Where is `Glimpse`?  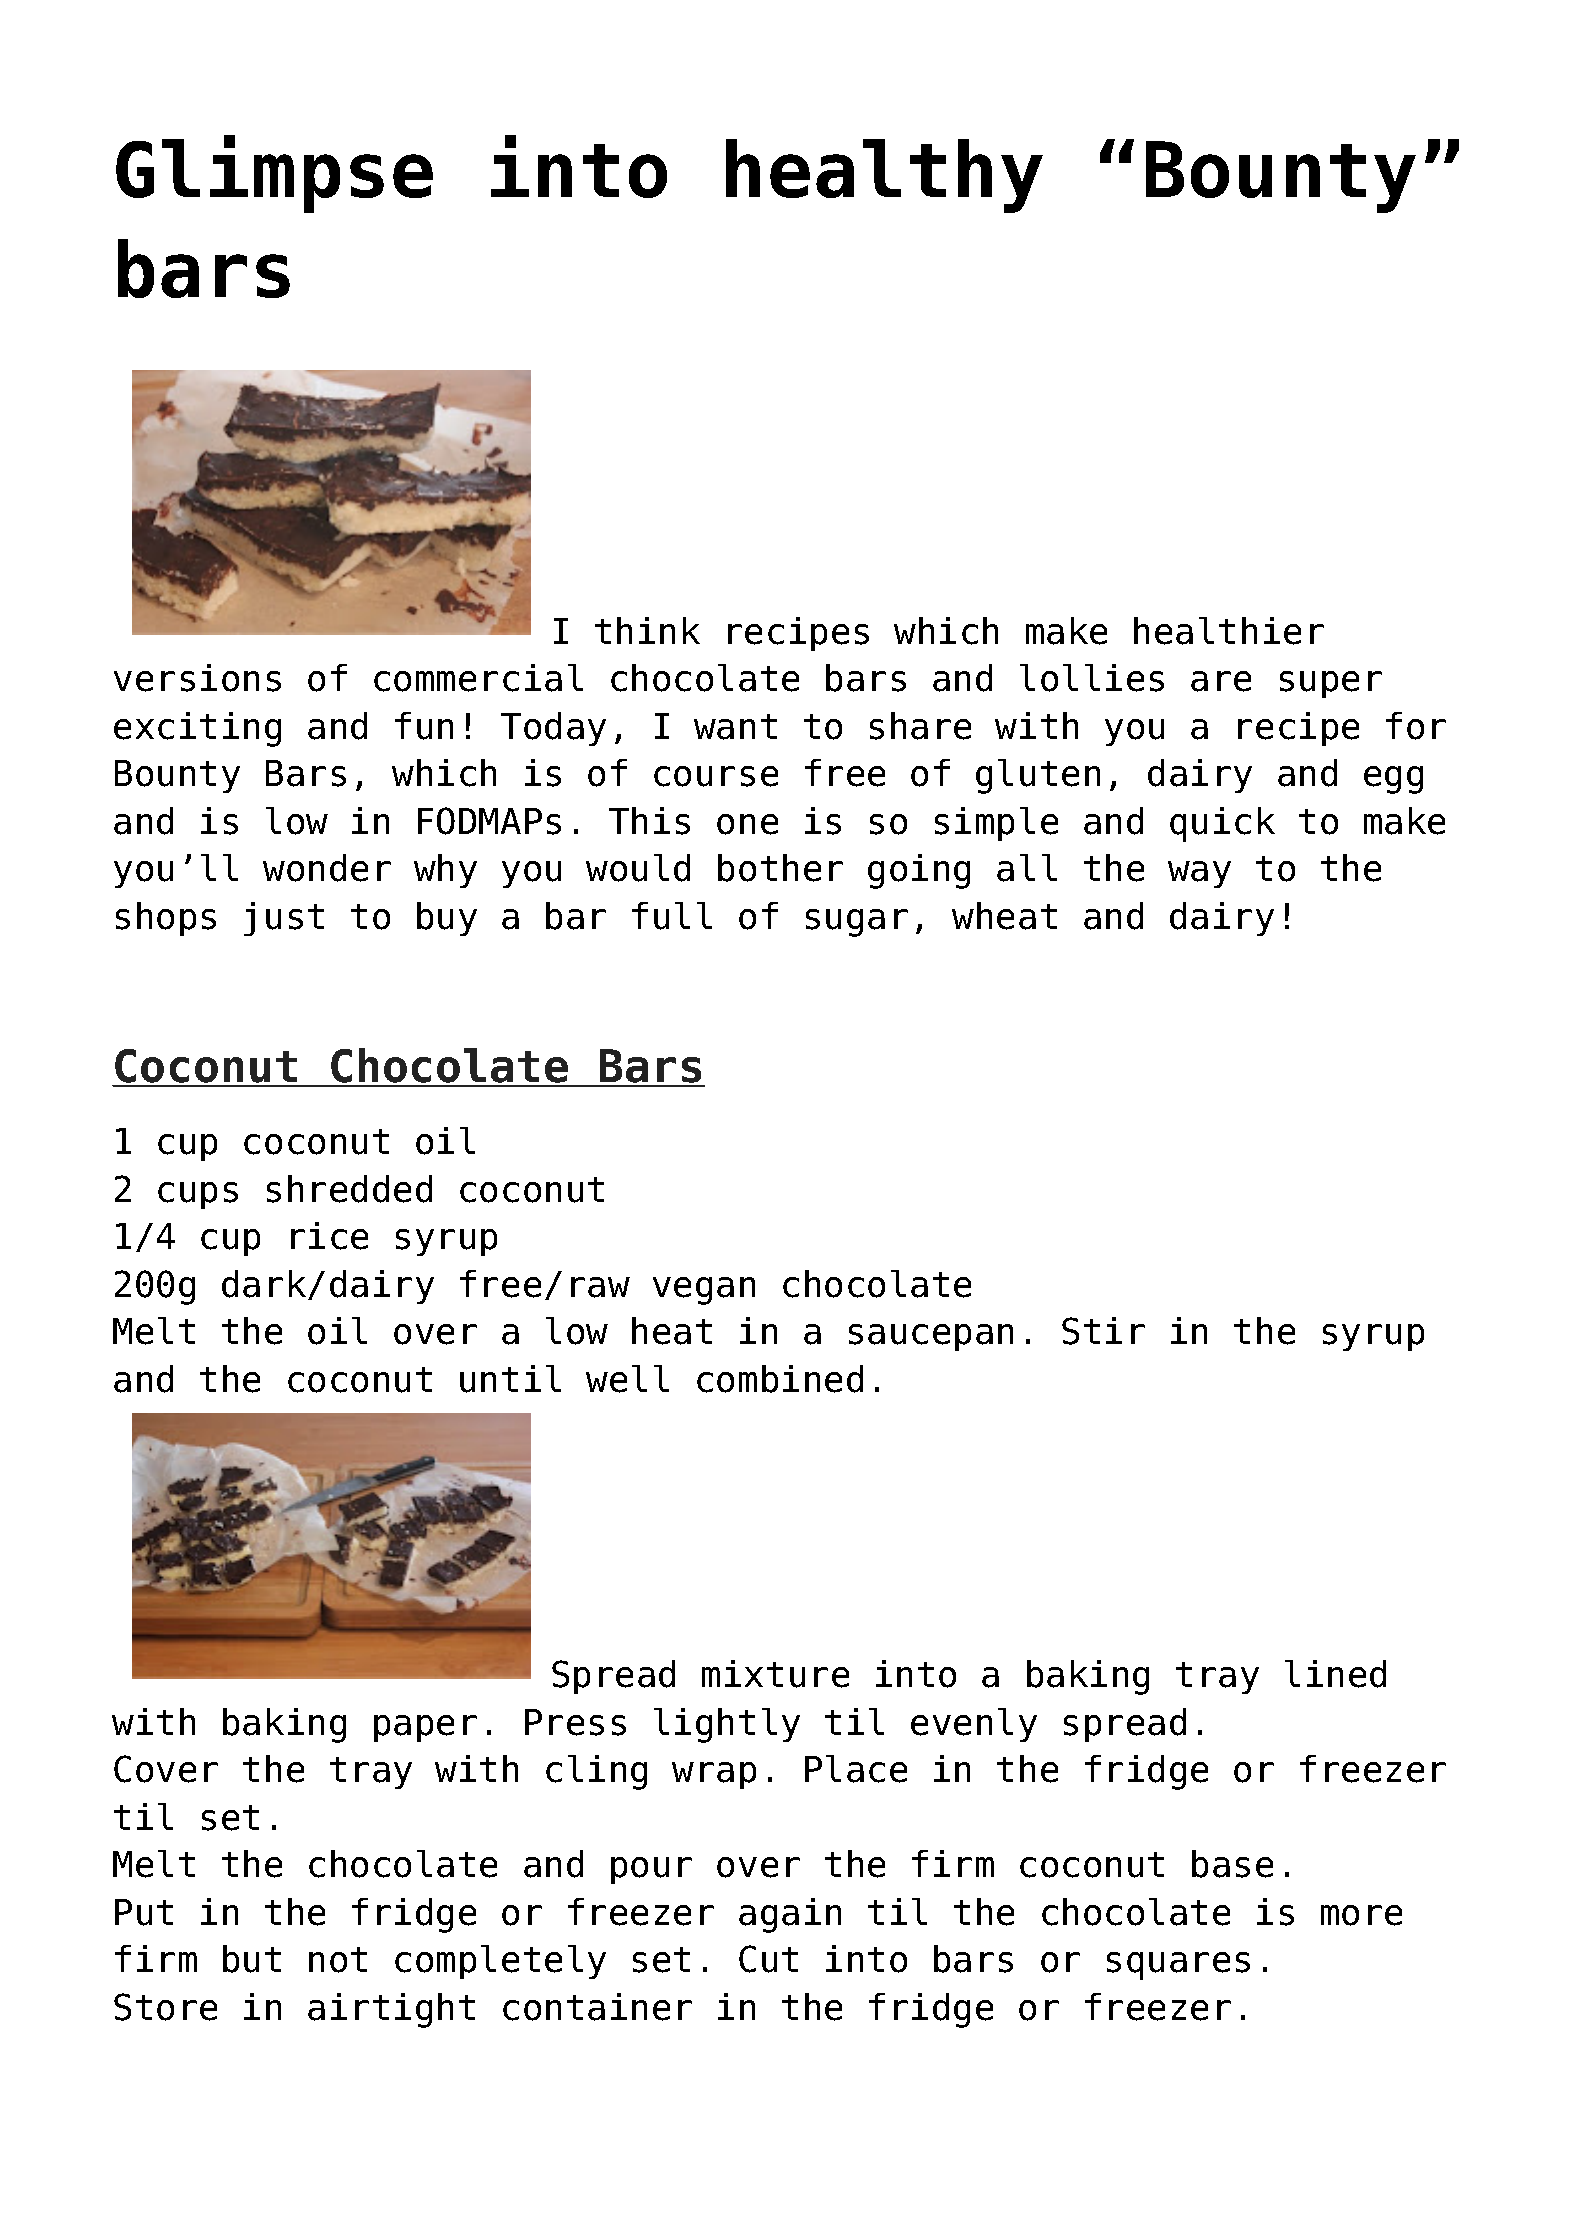
Glimpse is located at coordinates (274, 174).
